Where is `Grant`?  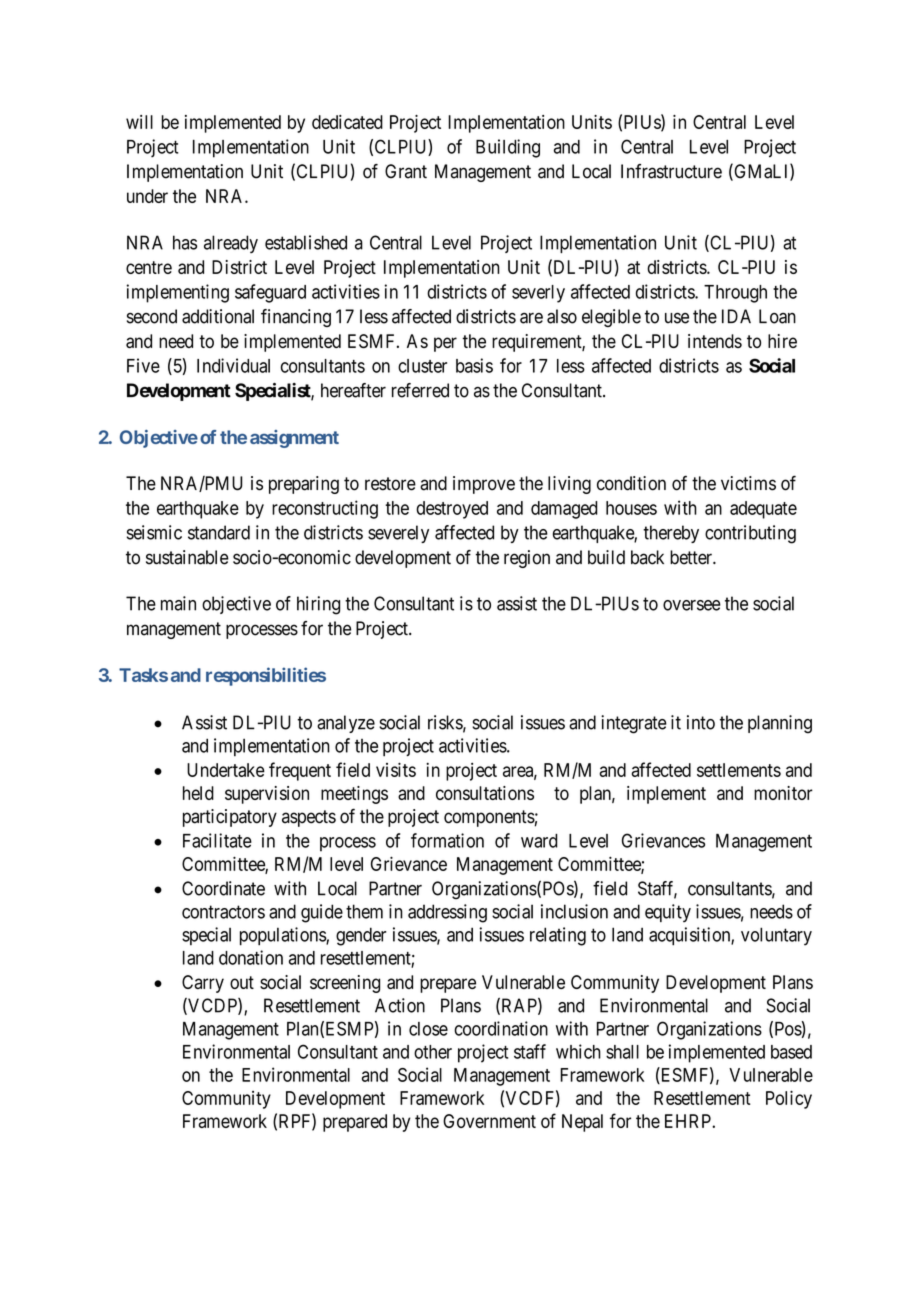
Grant is located at coordinates (406, 171).
